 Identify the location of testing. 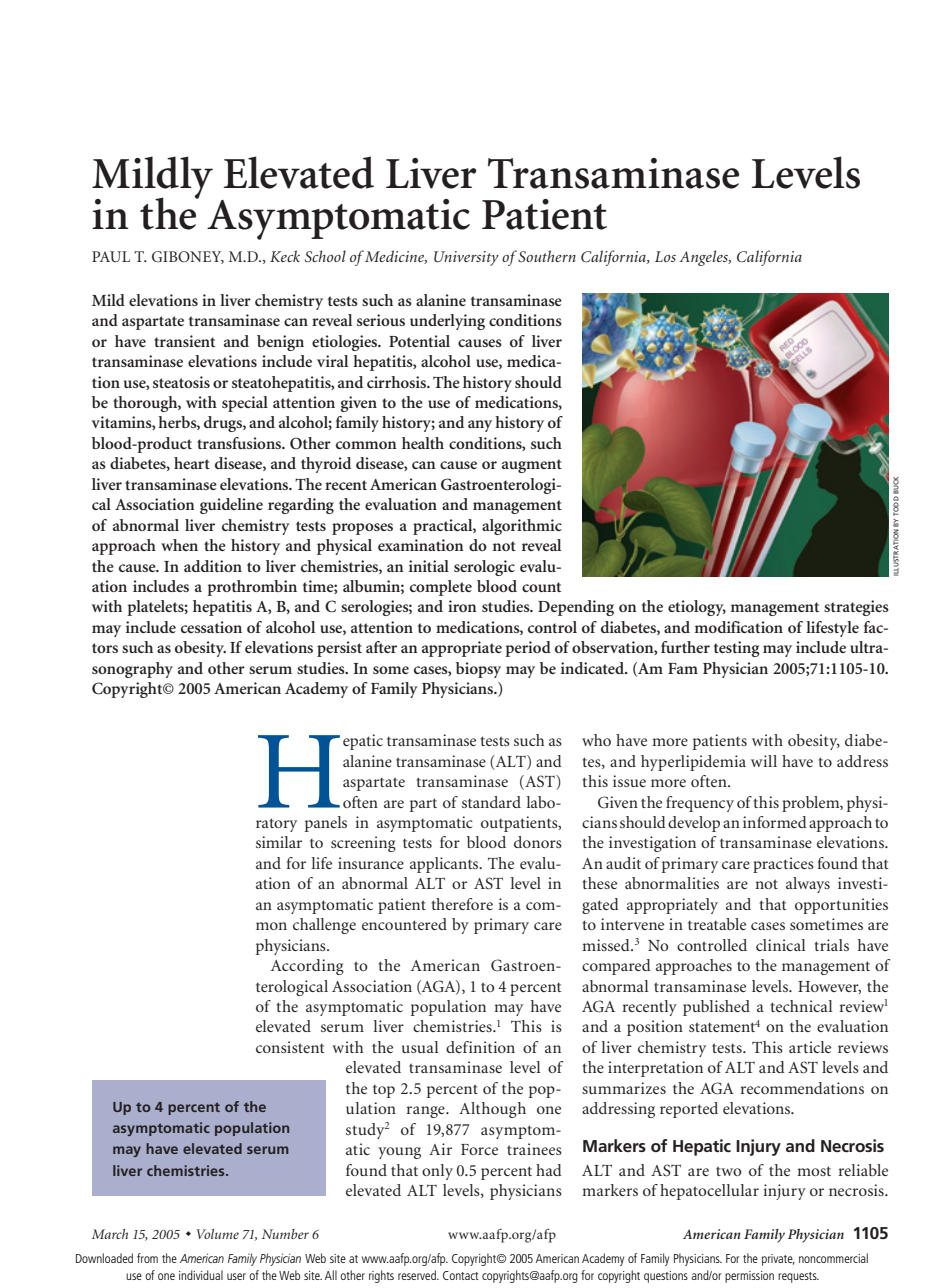
(737, 649).
